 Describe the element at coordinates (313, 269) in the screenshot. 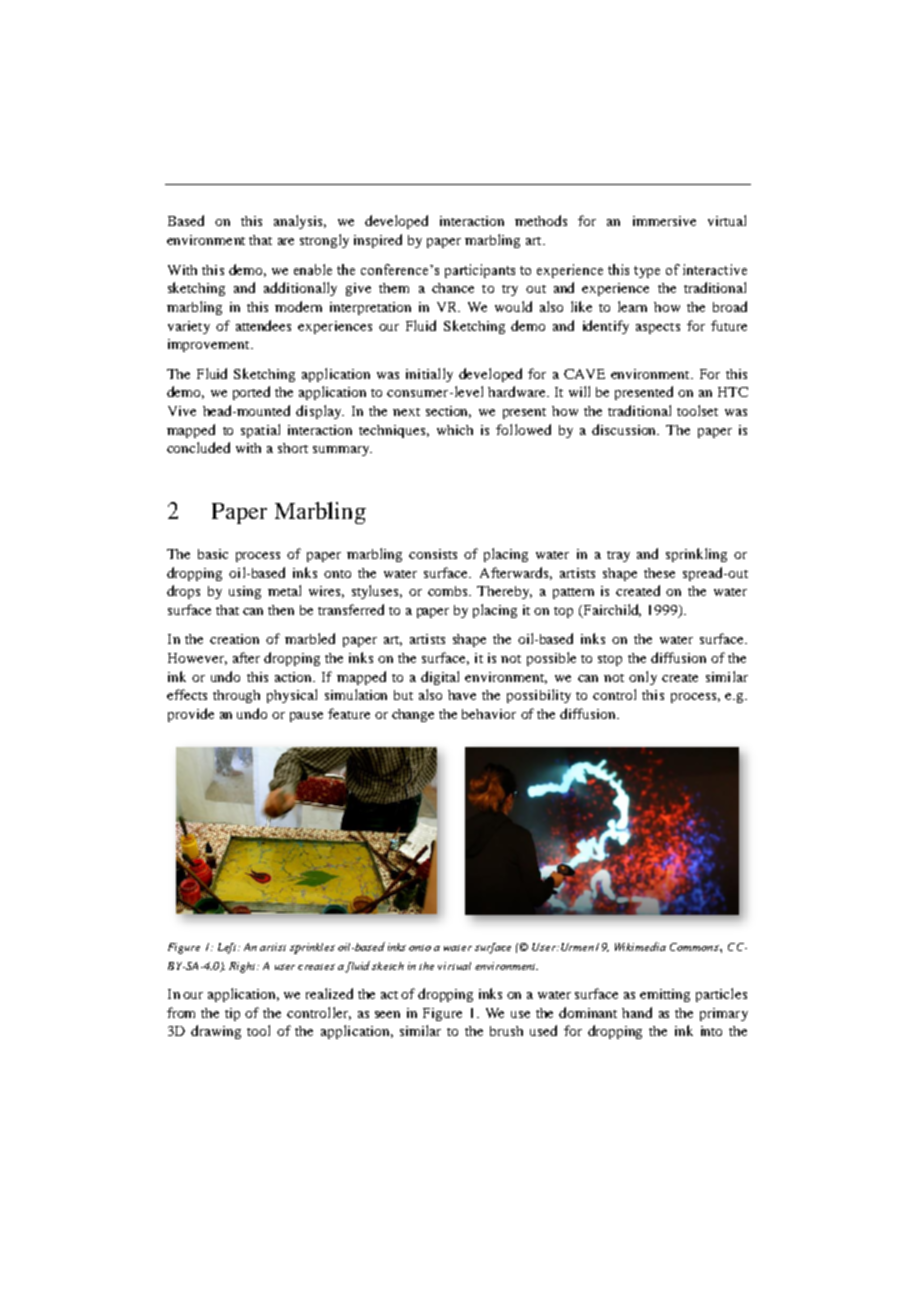

I see `enable` at that location.
